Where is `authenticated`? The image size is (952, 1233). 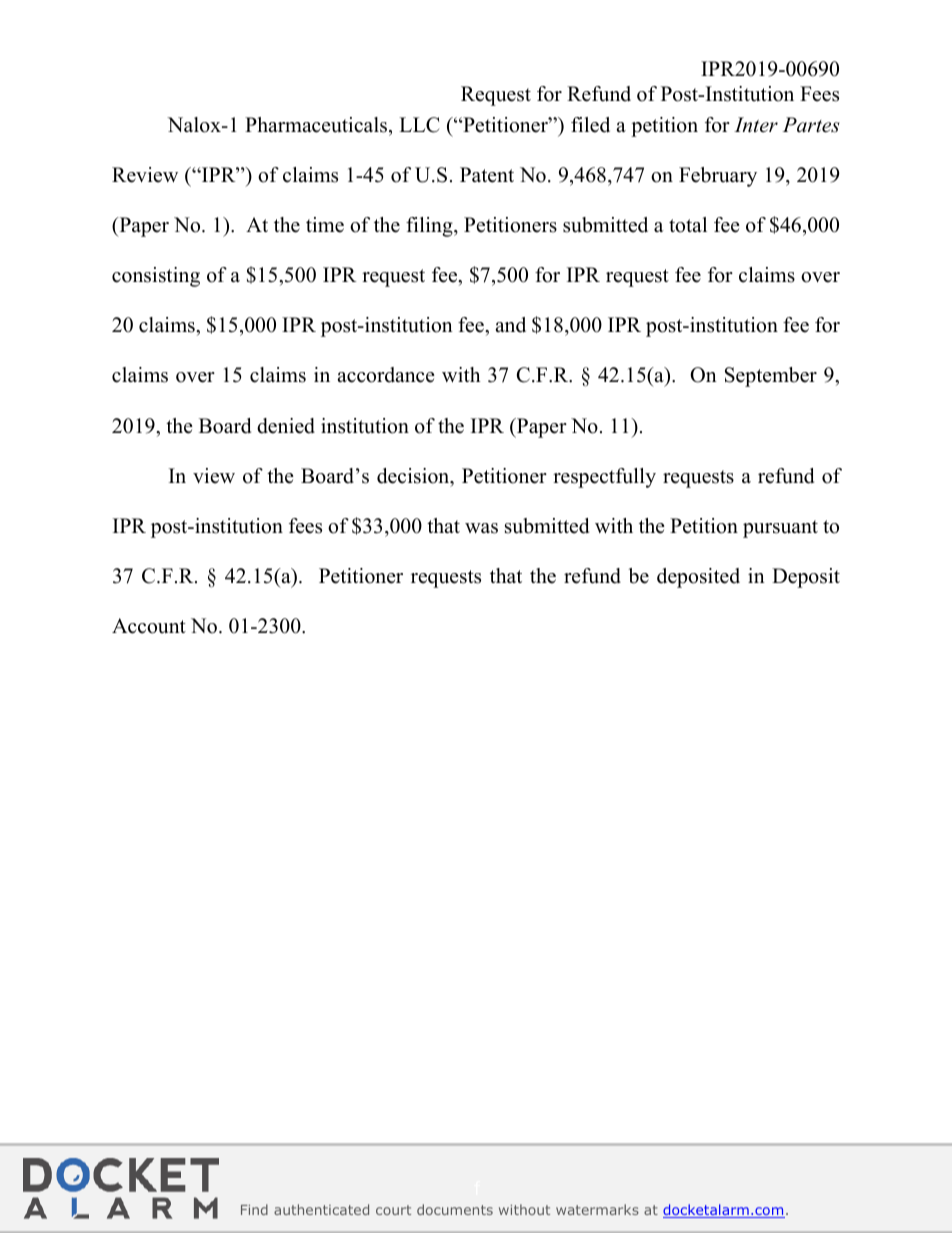
authenticated is located at coordinates (321, 1209).
